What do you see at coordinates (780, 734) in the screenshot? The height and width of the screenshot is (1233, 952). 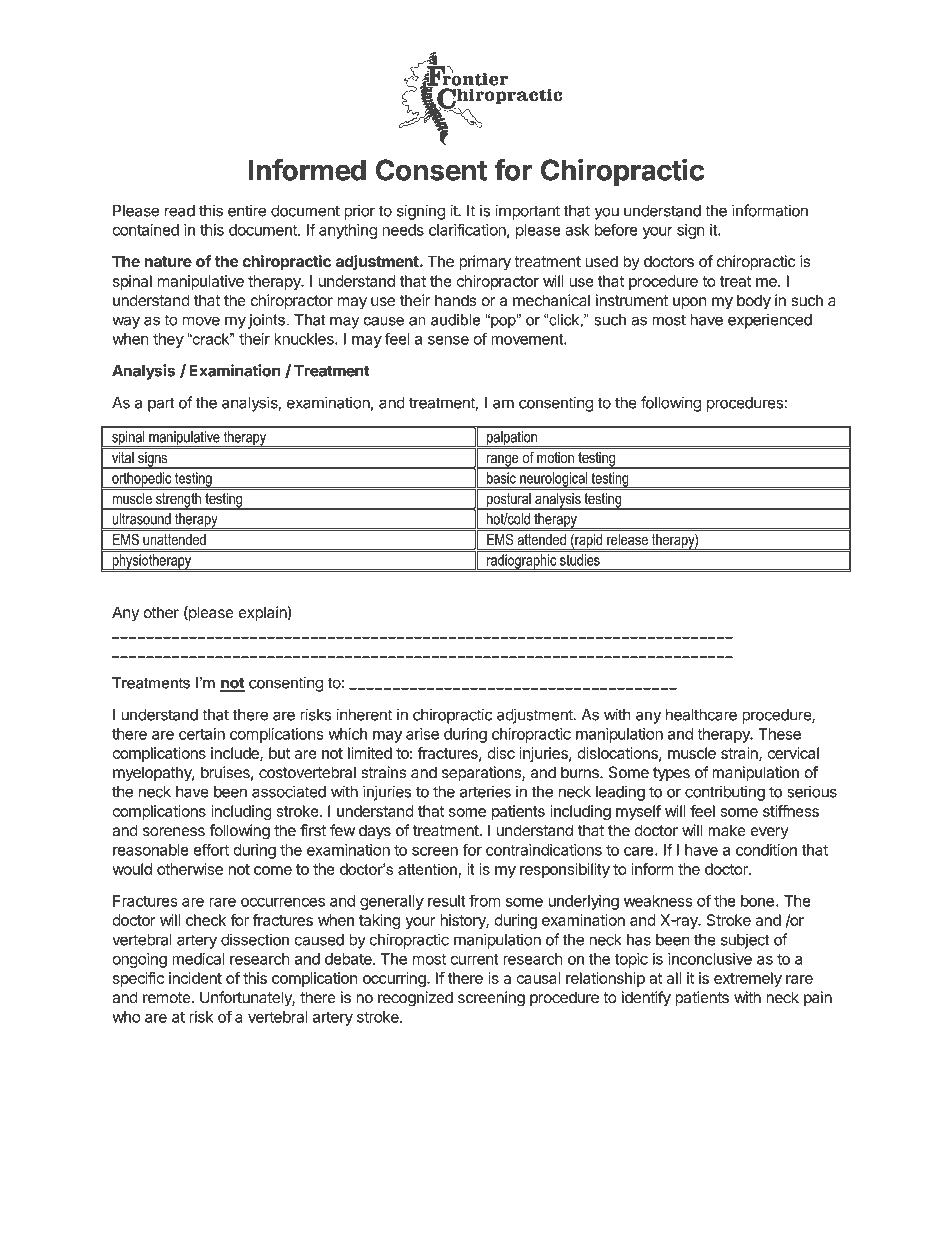 I see `These` at bounding box center [780, 734].
